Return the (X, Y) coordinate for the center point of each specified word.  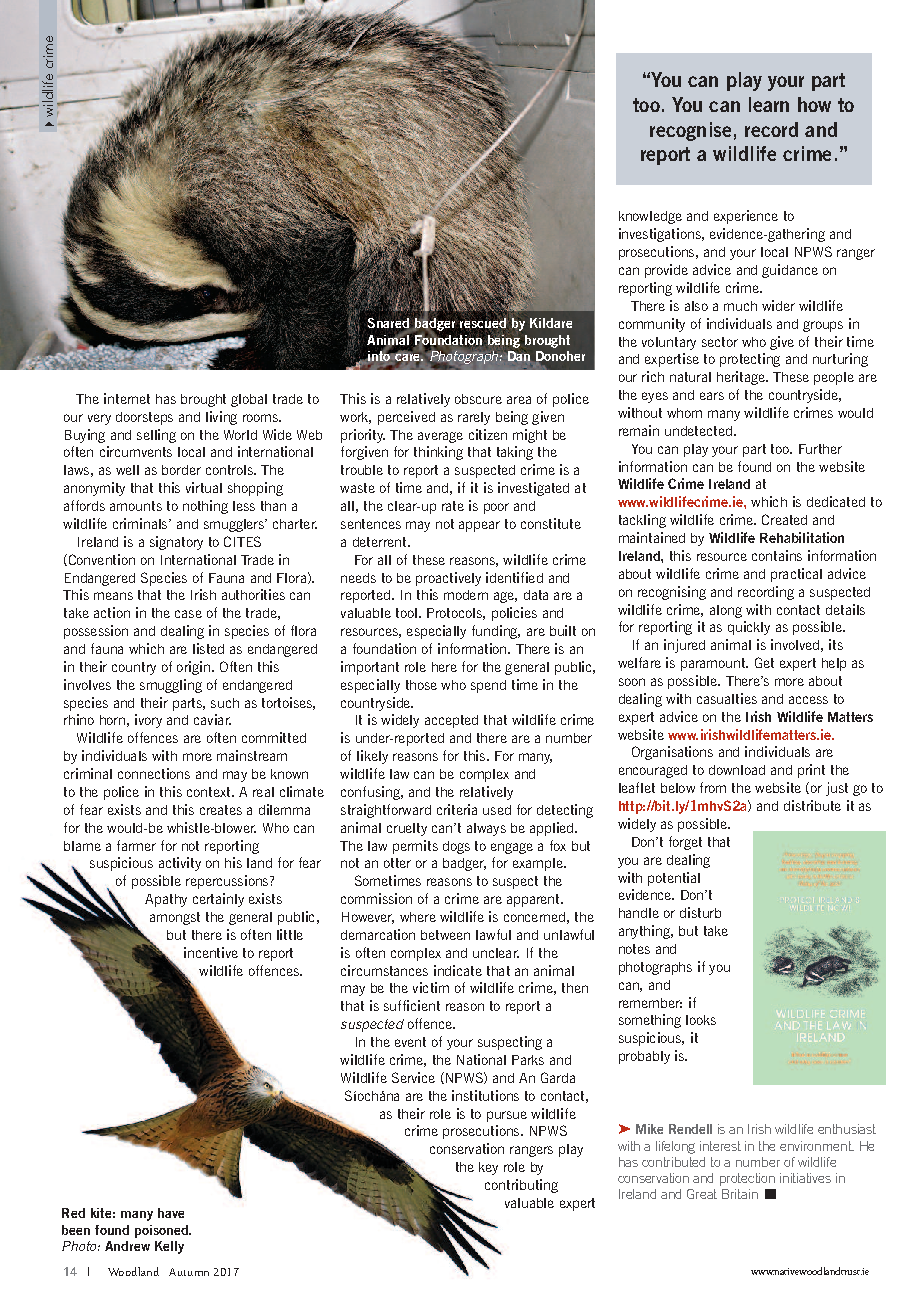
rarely (474, 418)
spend (488, 686)
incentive (211, 952)
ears (712, 396)
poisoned (162, 1231)
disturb (700, 912)
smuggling (171, 686)
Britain (740, 1194)
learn (769, 104)
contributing (521, 1186)
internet (127, 398)
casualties (727, 698)
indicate (458, 970)
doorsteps (144, 418)
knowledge (650, 217)
